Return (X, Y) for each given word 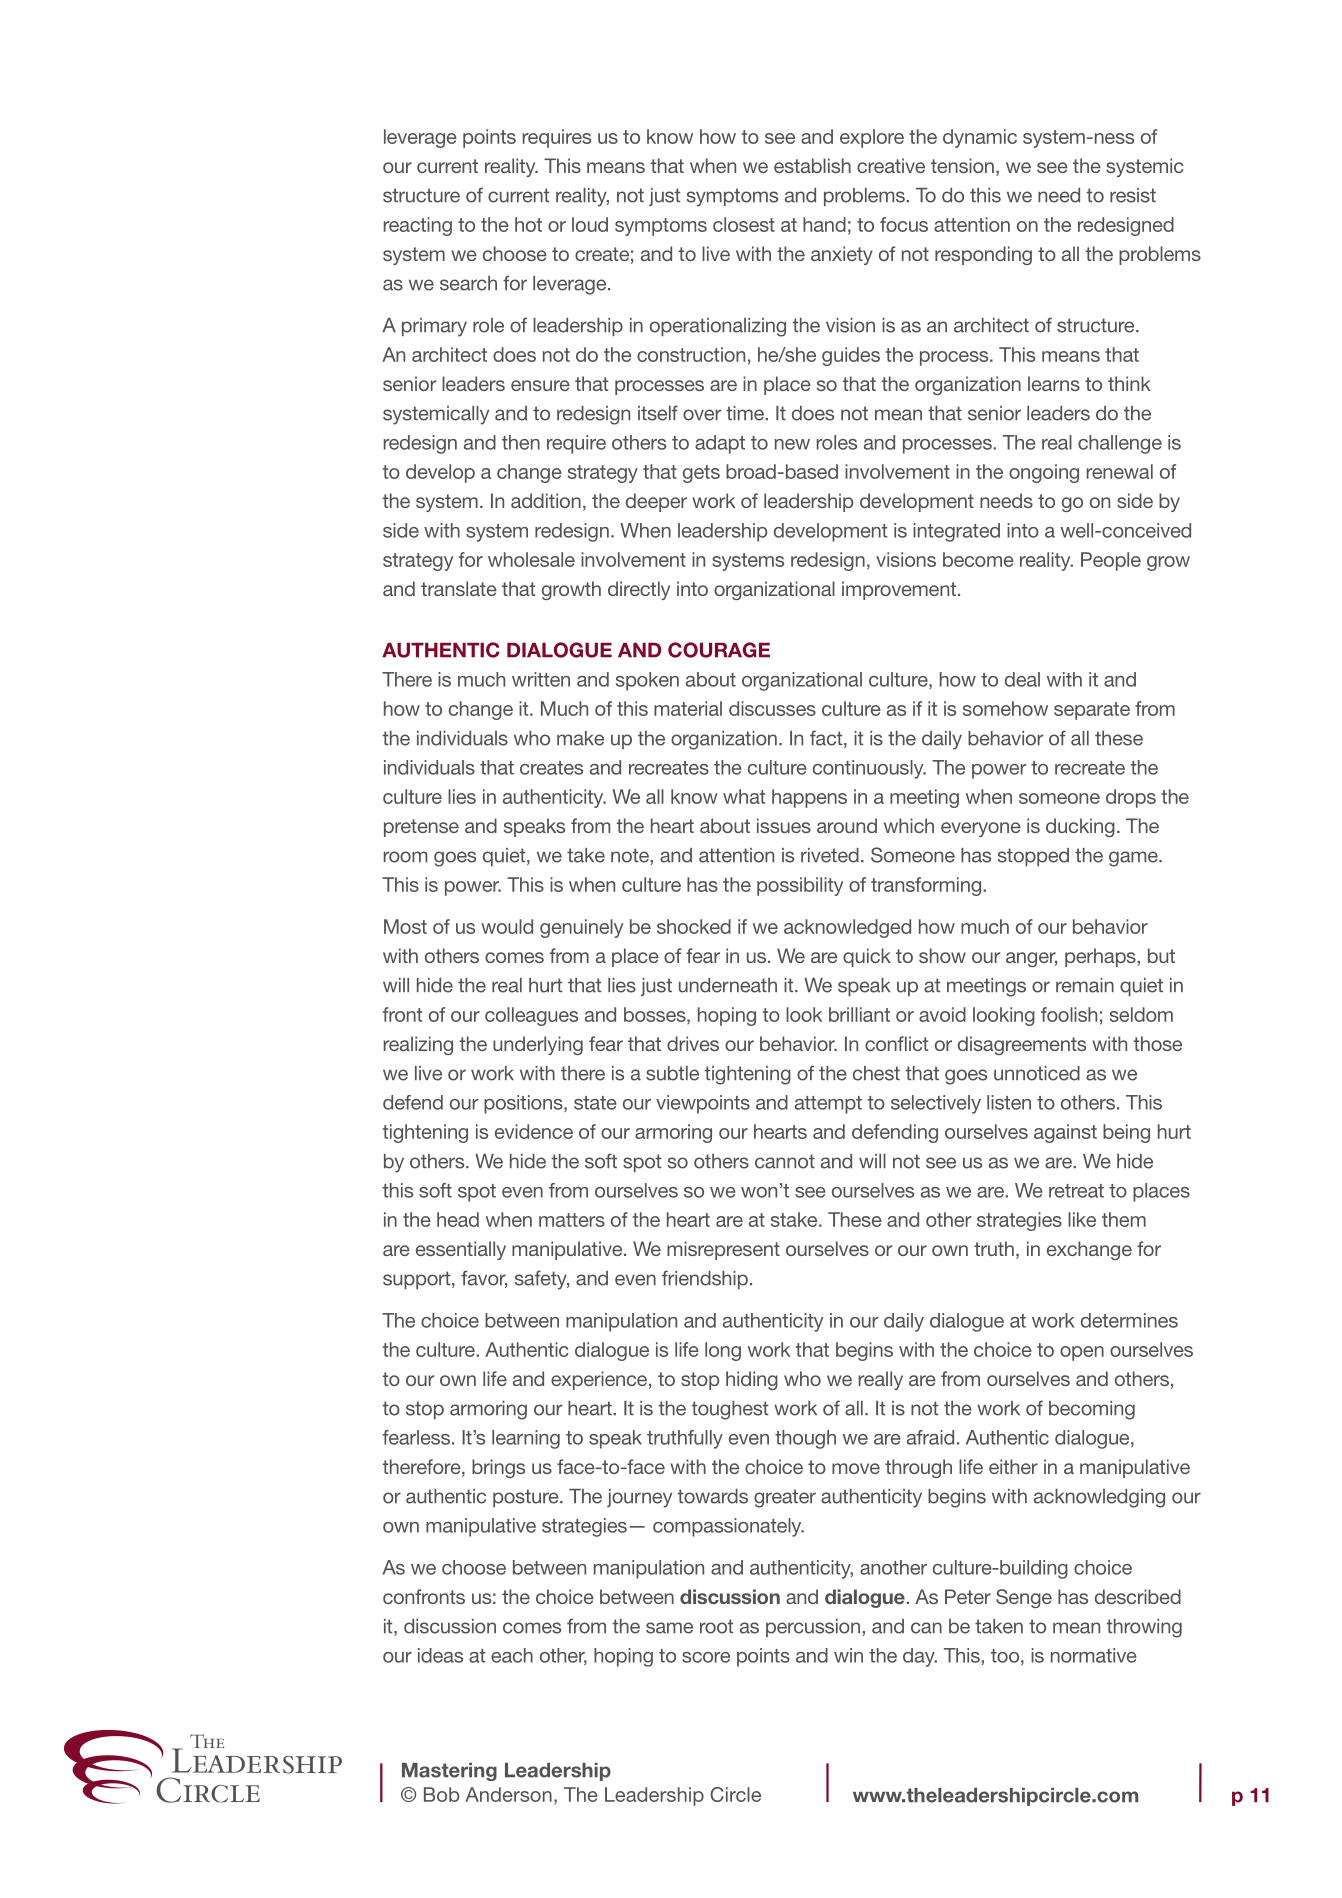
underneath (728, 985)
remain (1085, 985)
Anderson (508, 1794)
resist (1133, 195)
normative (1094, 1655)
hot (528, 224)
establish (812, 165)
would (507, 926)
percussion (813, 1628)
